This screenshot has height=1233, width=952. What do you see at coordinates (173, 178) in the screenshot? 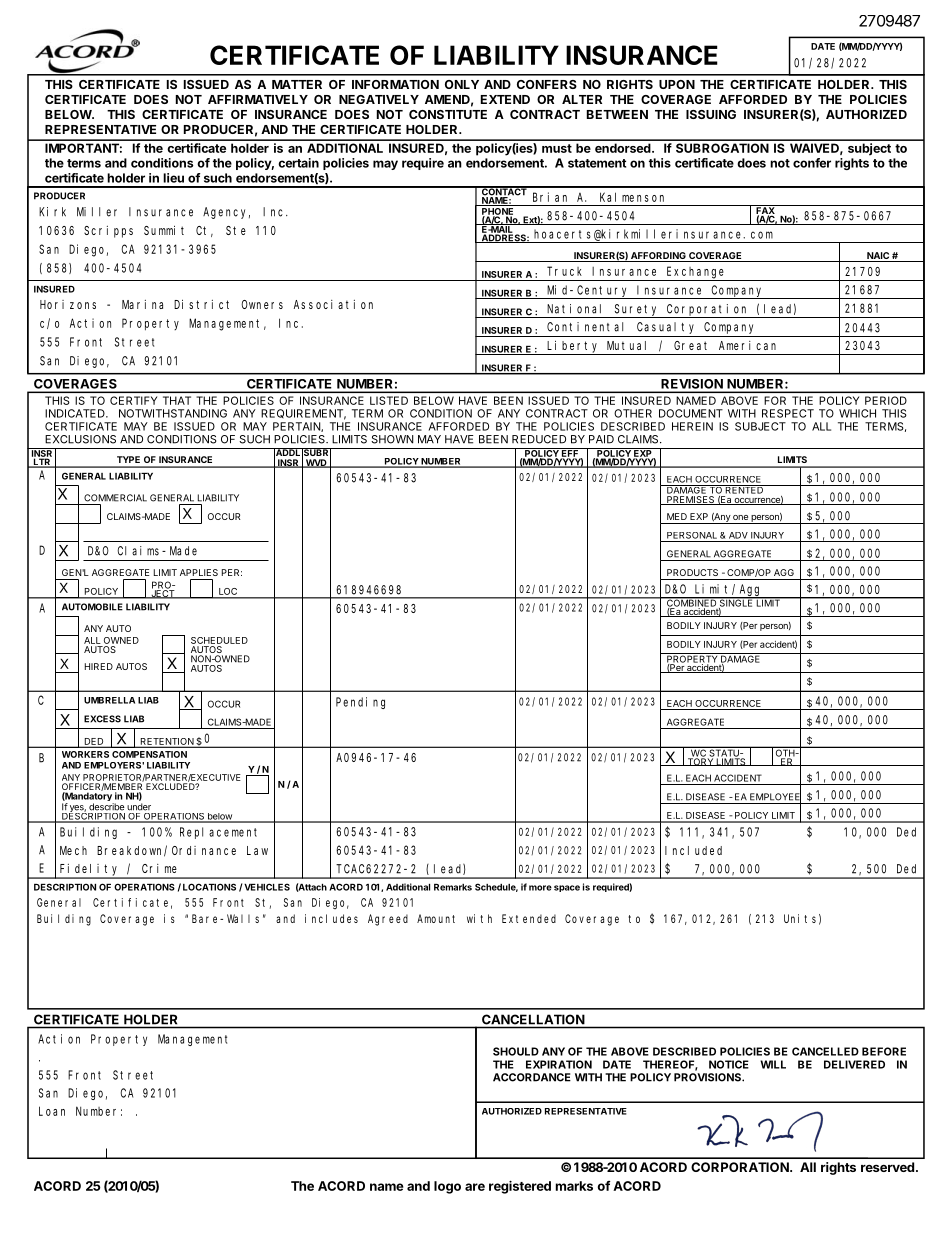
I see `lieu` at bounding box center [173, 178].
